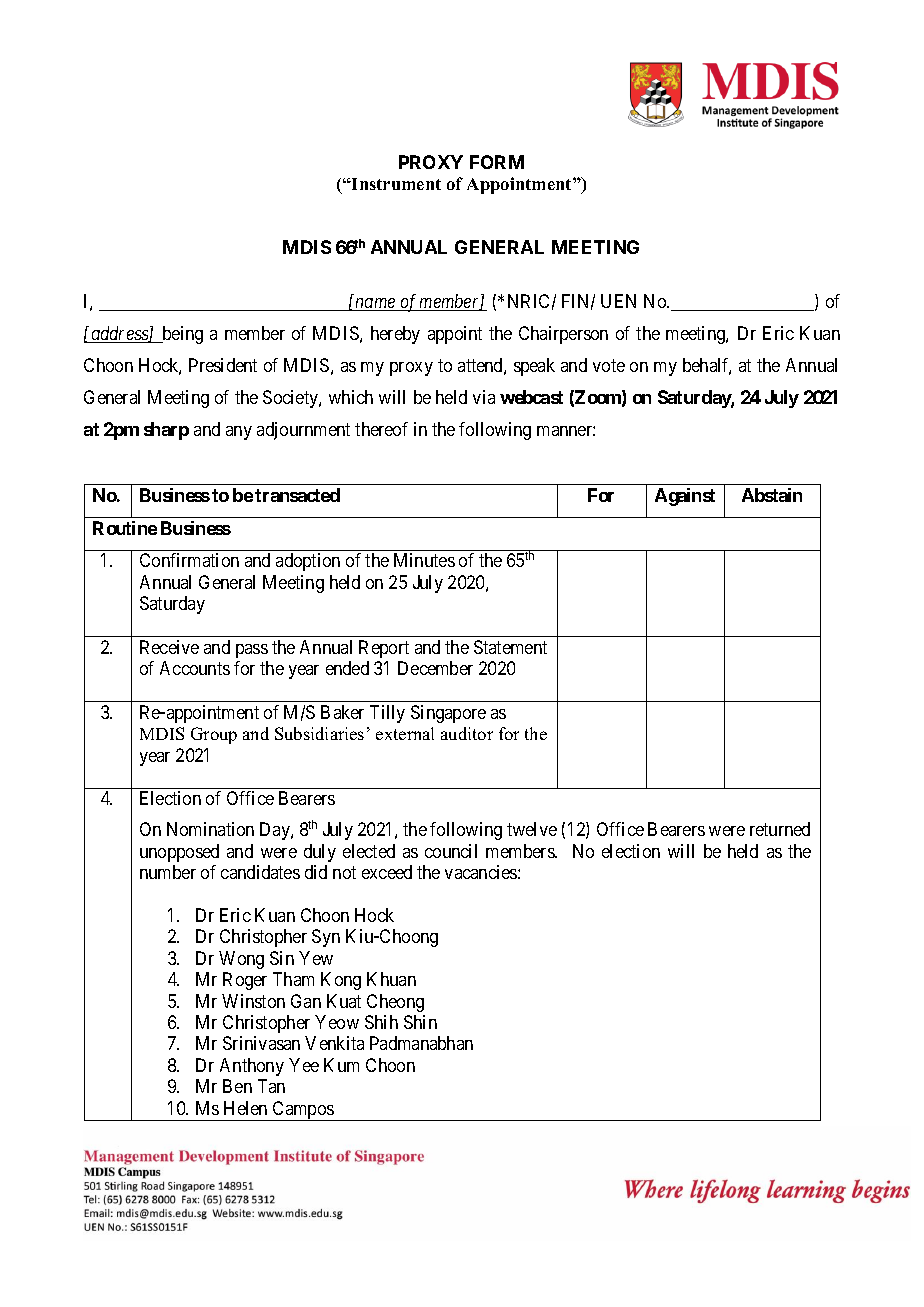 Image resolution: width=924 pixels, height=1307 pixels. Describe the element at coordinates (237, 1086) in the image. I see `Ben` at that location.
